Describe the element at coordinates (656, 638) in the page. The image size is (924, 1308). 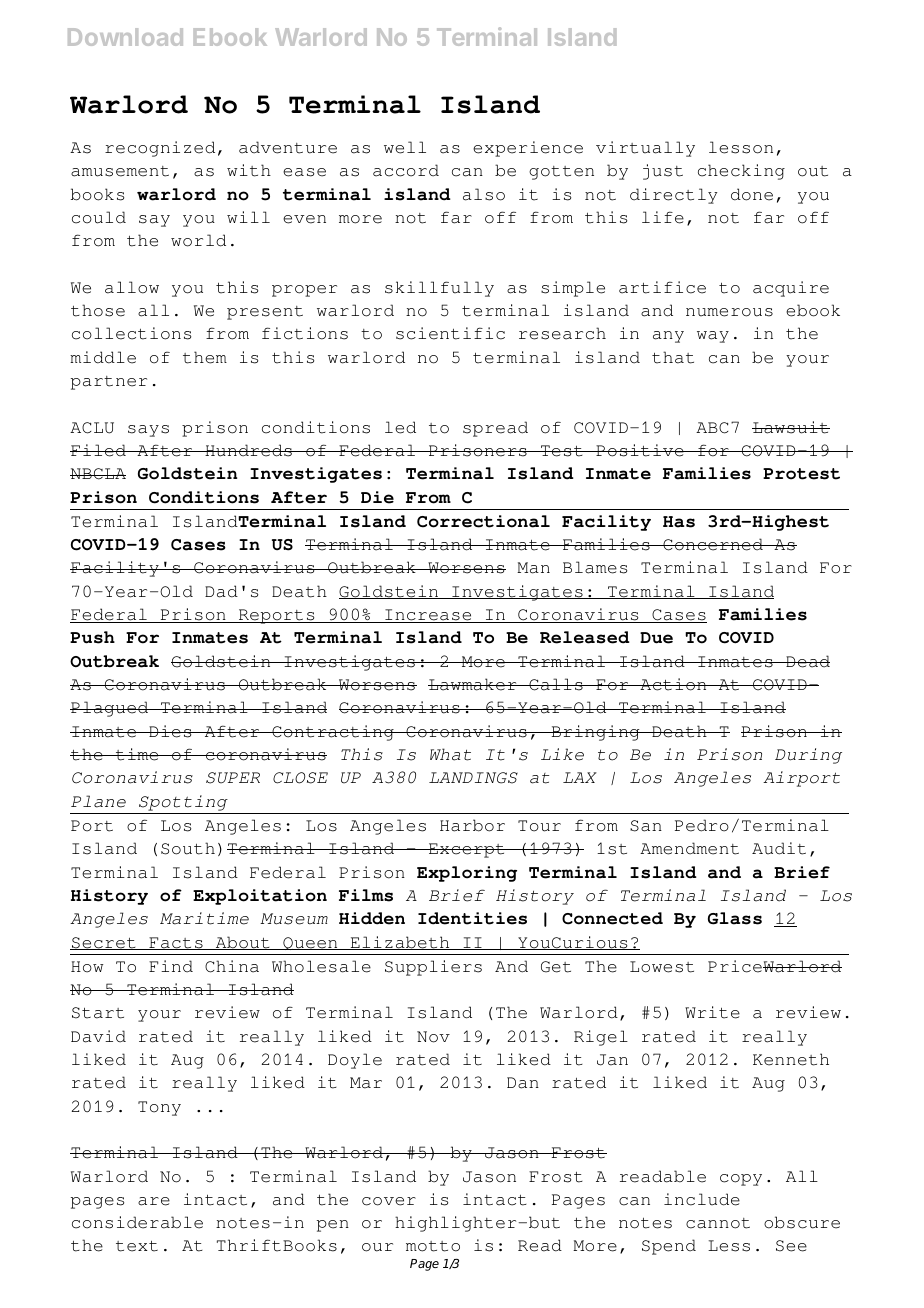
I see `Due` at that location.
